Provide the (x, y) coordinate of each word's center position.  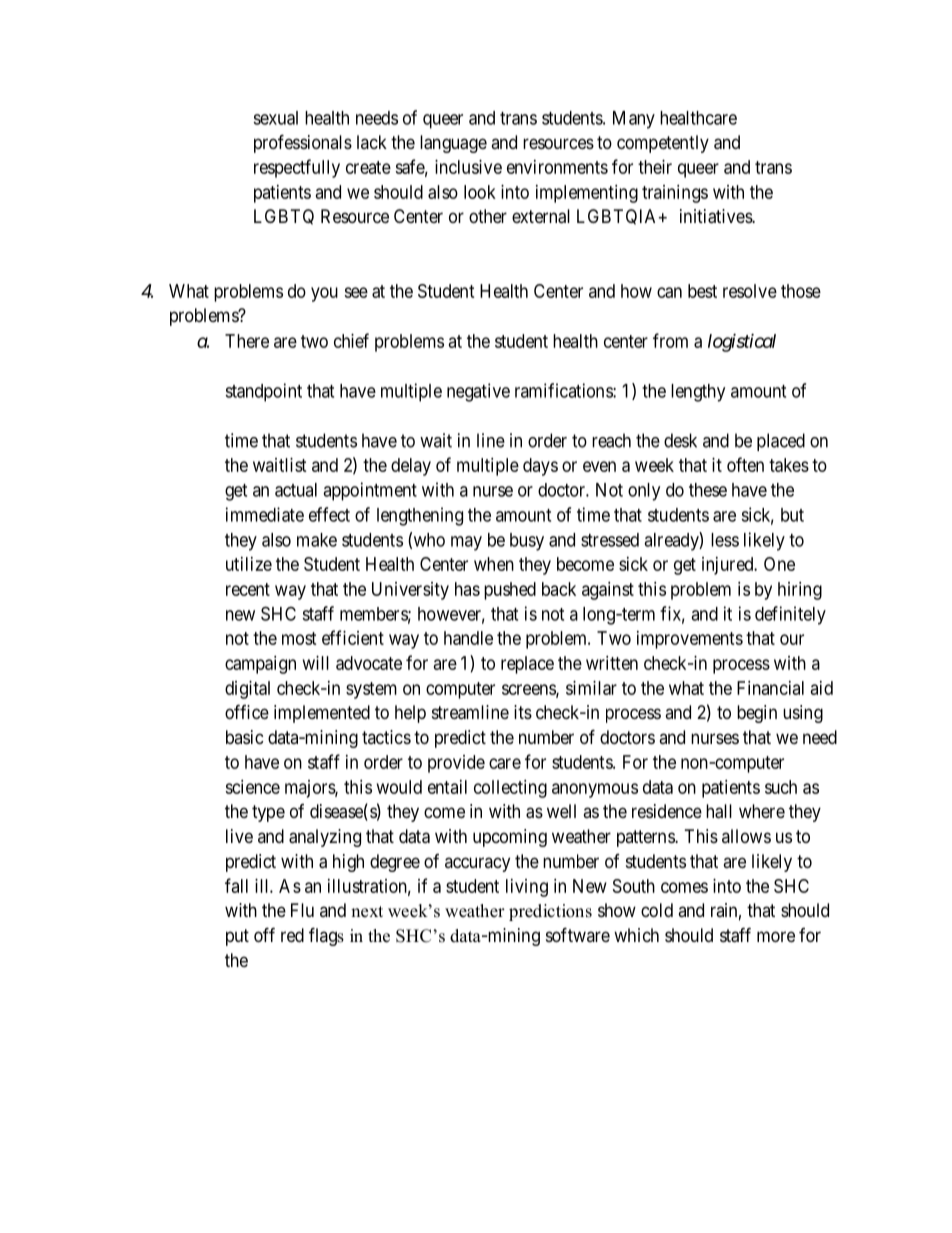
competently (663, 144)
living (527, 888)
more (776, 936)
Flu (302, 910)
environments (557, 167)
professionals (303, 143)
